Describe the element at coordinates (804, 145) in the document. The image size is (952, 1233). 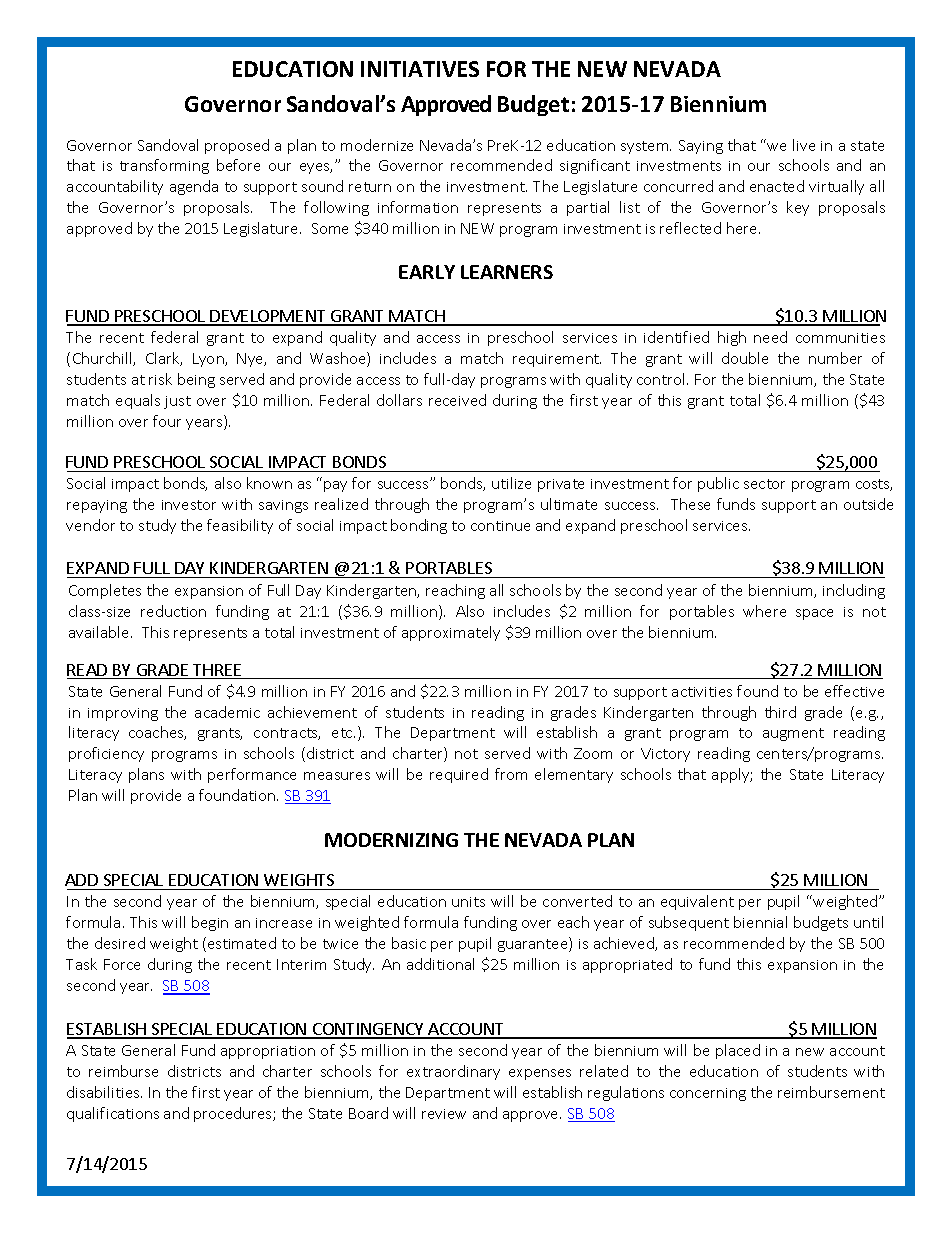
I see `live` at that location.
